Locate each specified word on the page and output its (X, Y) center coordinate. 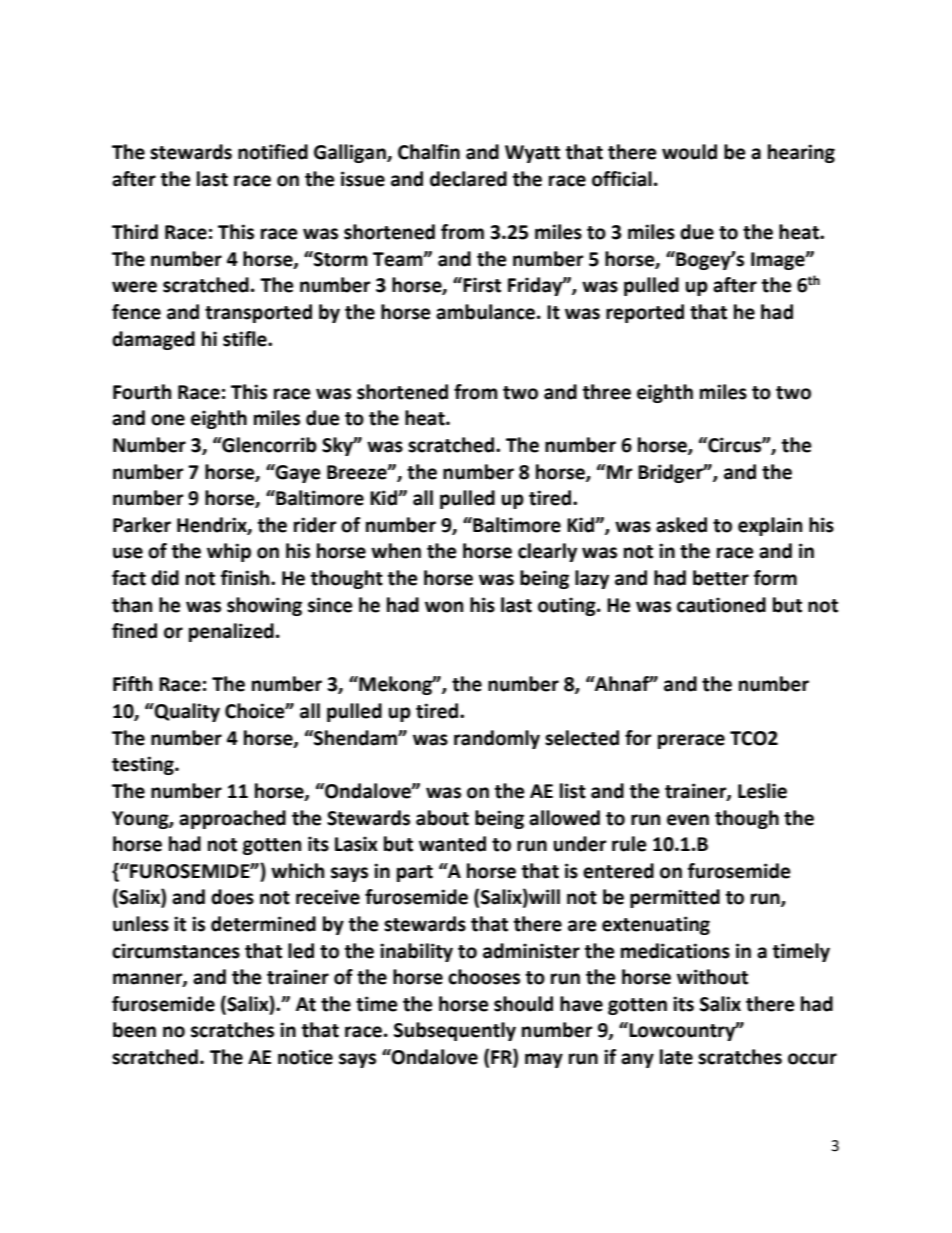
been (134, 1030)
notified (273, 152)
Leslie (762, 791)
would (689, 152)
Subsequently (455, 1031)
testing (144, 765)
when (396, 551)
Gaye (297, 473)
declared (468, 179)
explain (770, 526)
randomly (497, 739)
